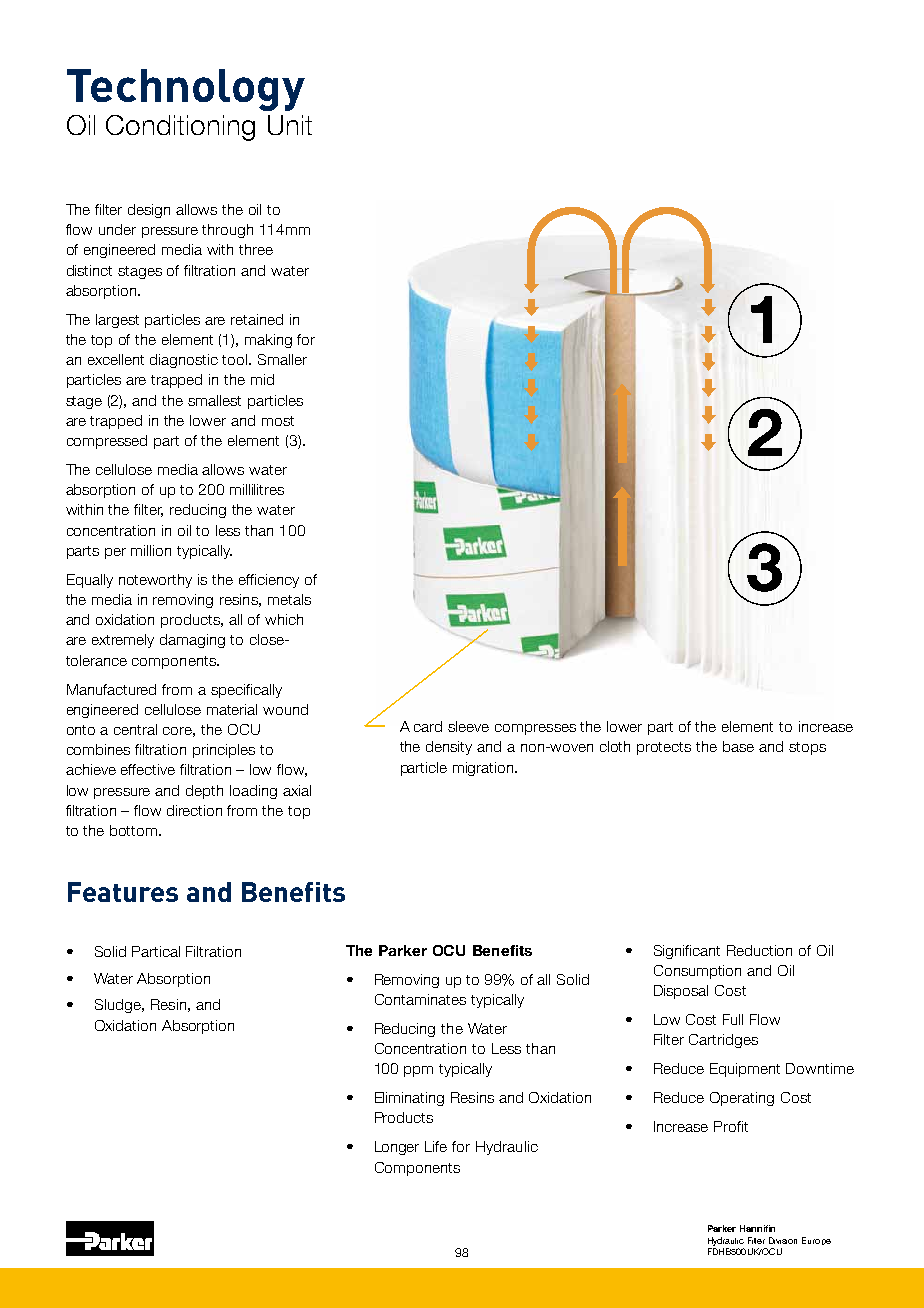 The image size is (924, 1308). Describe the element at coordinates (148, 769) in the screenshot. I see `effective` at that location.
